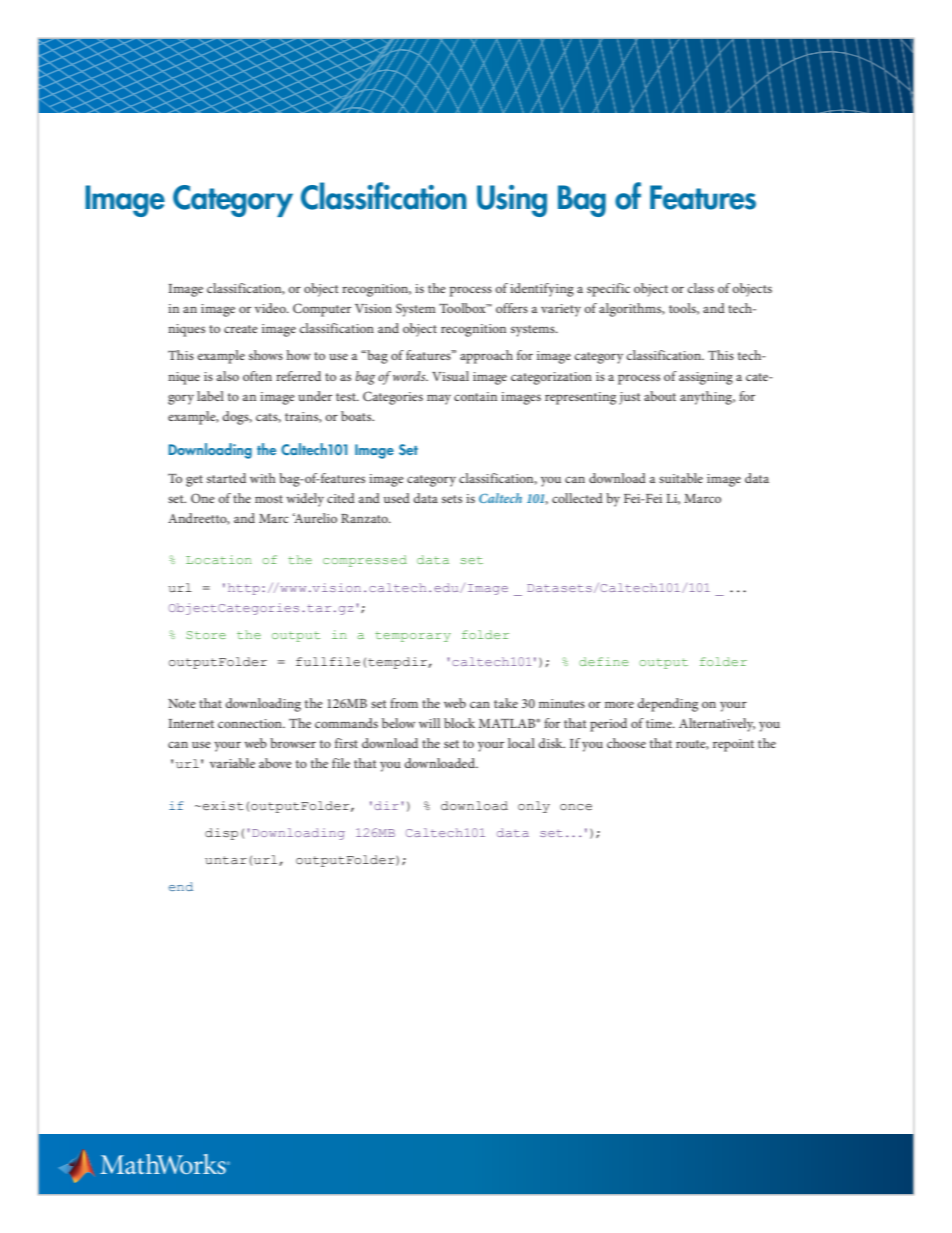 This screenshot has width=952, height=1233. What do you see at coordinates (241, 329) in the screenshot?
I see `create` at bounding box center [241, 329].
